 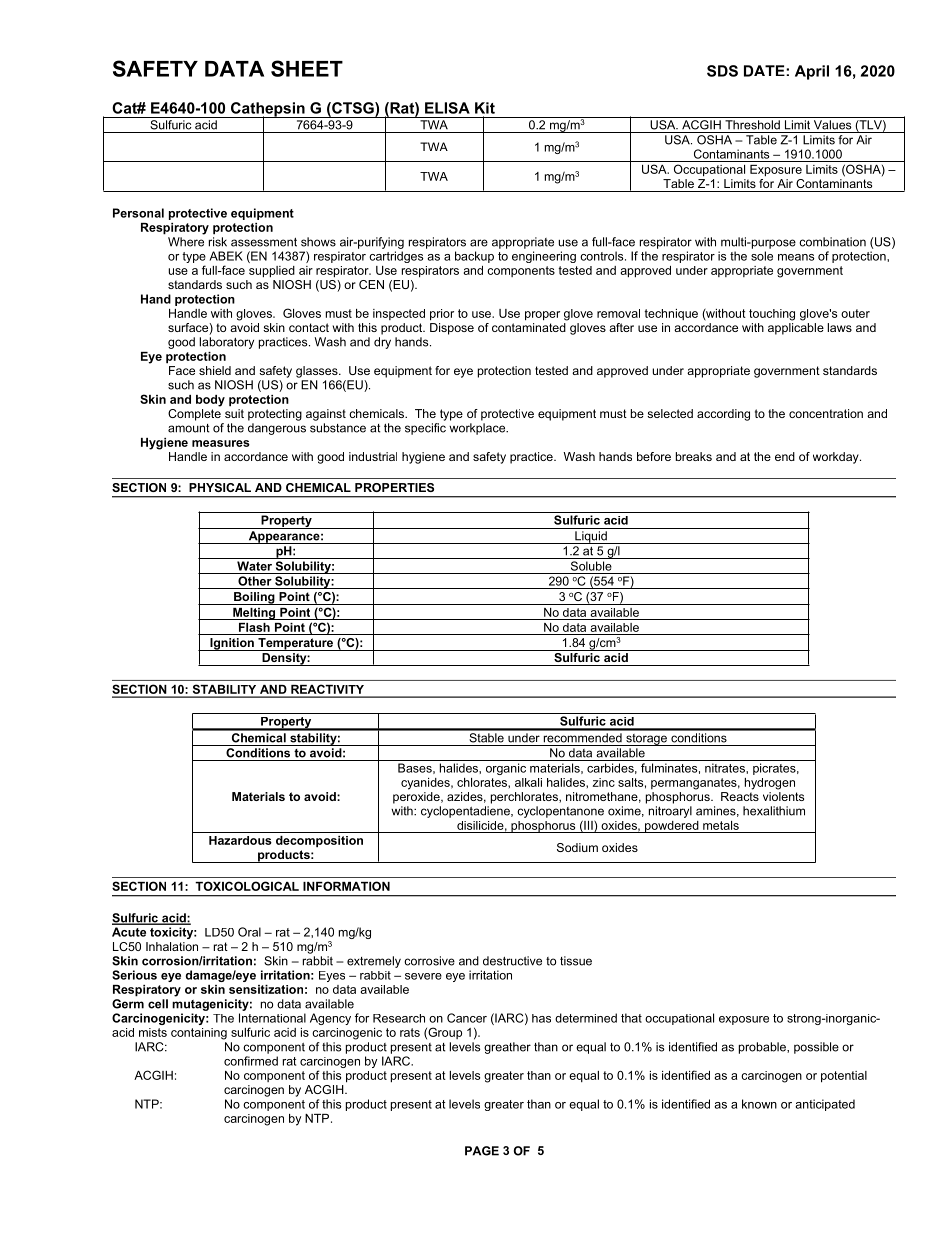 I want to click on Reacts, so click(x=740, y=796).
